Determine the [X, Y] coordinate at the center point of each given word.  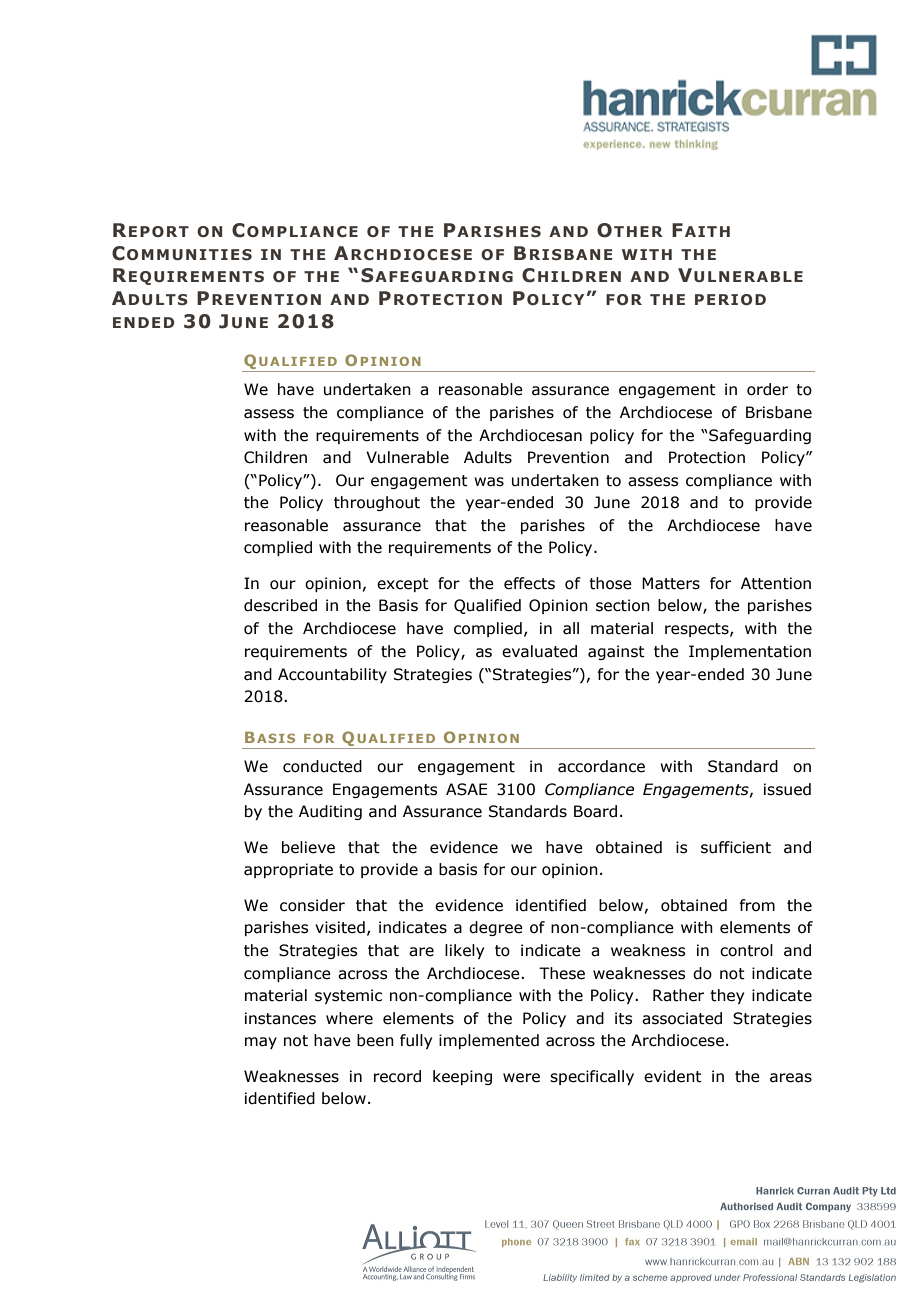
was [489, 482]
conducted [322, 766]
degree [496, 928]
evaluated [539, 651]
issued [787, 789]
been [375, 1040]
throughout [377, 503]
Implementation [750, 652]
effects [529, 583]
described [280, 605]
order [767, 389]
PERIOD [730, 299]
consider [312, 905]
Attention [776, 583]
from [757, 905]
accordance [601, 766]
